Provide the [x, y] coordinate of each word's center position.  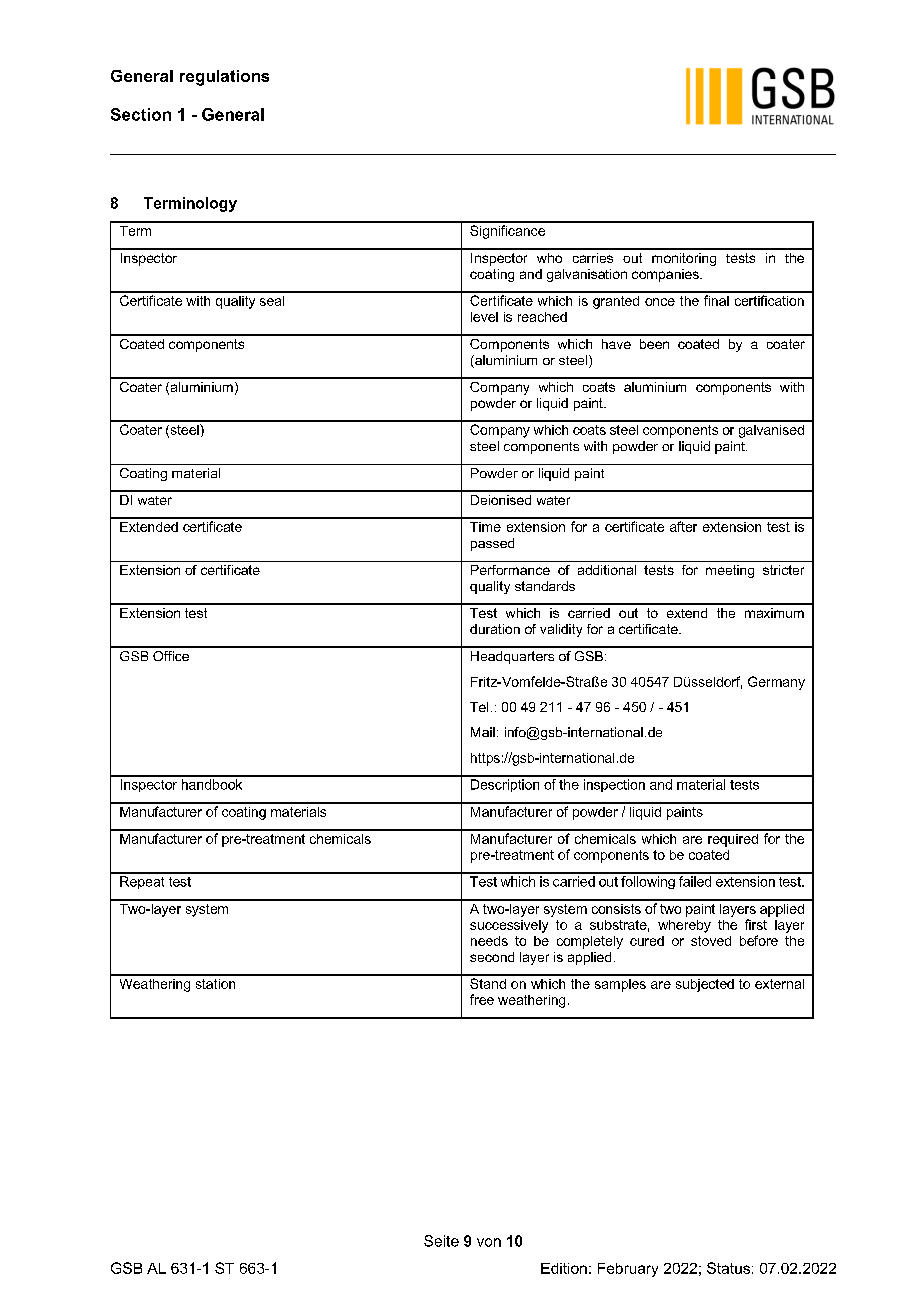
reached [542, 317]
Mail [483, 732]
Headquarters [512, 657]
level [484, 317]
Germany [776, 683]
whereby [684, 926]
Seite [441, 1241]
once [660, 302]
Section [141, 114]
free [482, 999]
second [492, 957]
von [489, 1242]
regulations [224, 78]
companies [666, 275]
